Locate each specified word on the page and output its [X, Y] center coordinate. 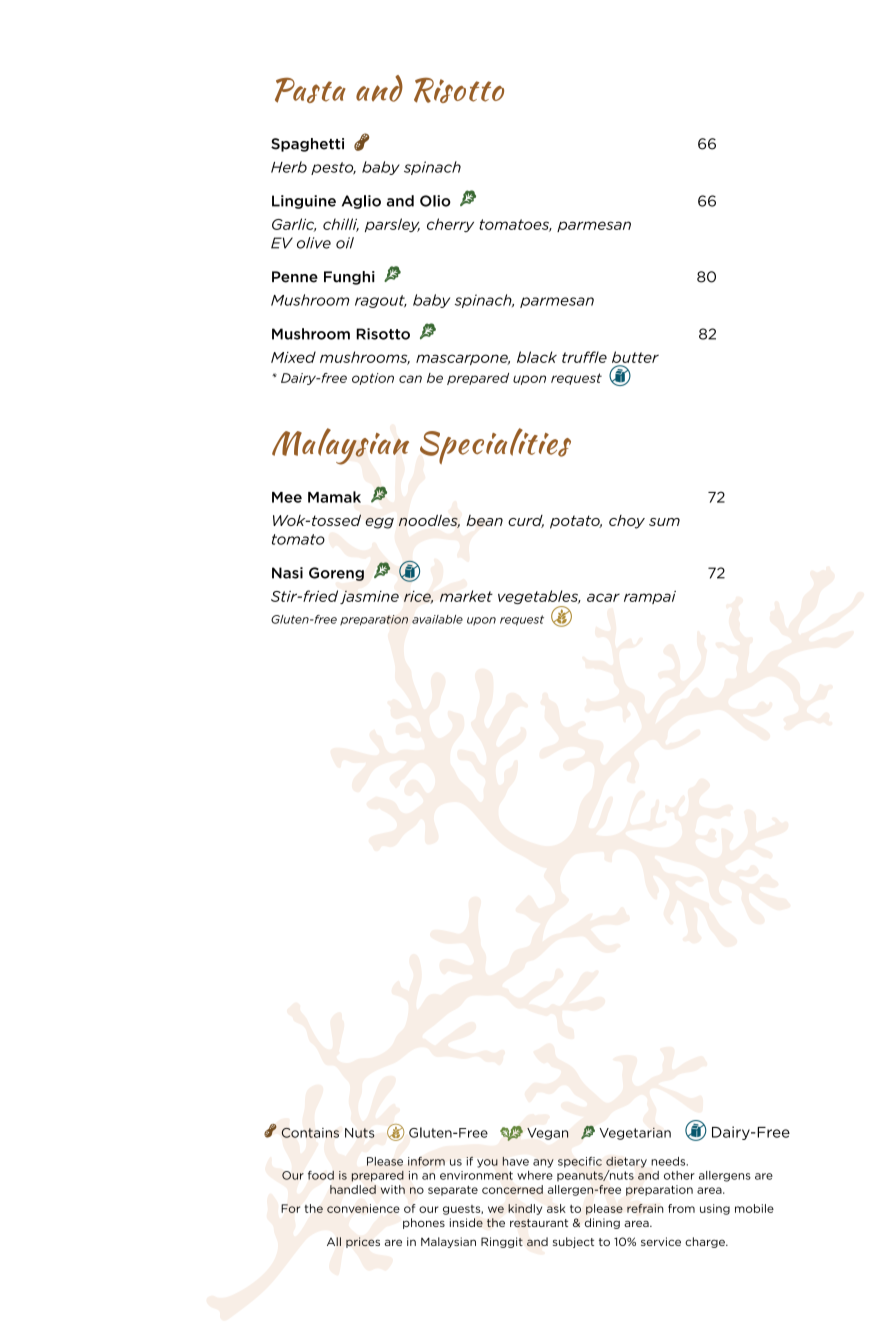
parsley [392, 225]
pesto [333, 168]
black [537, 357]
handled [353, 1189]
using [715, 1209]
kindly [525, 1209]
